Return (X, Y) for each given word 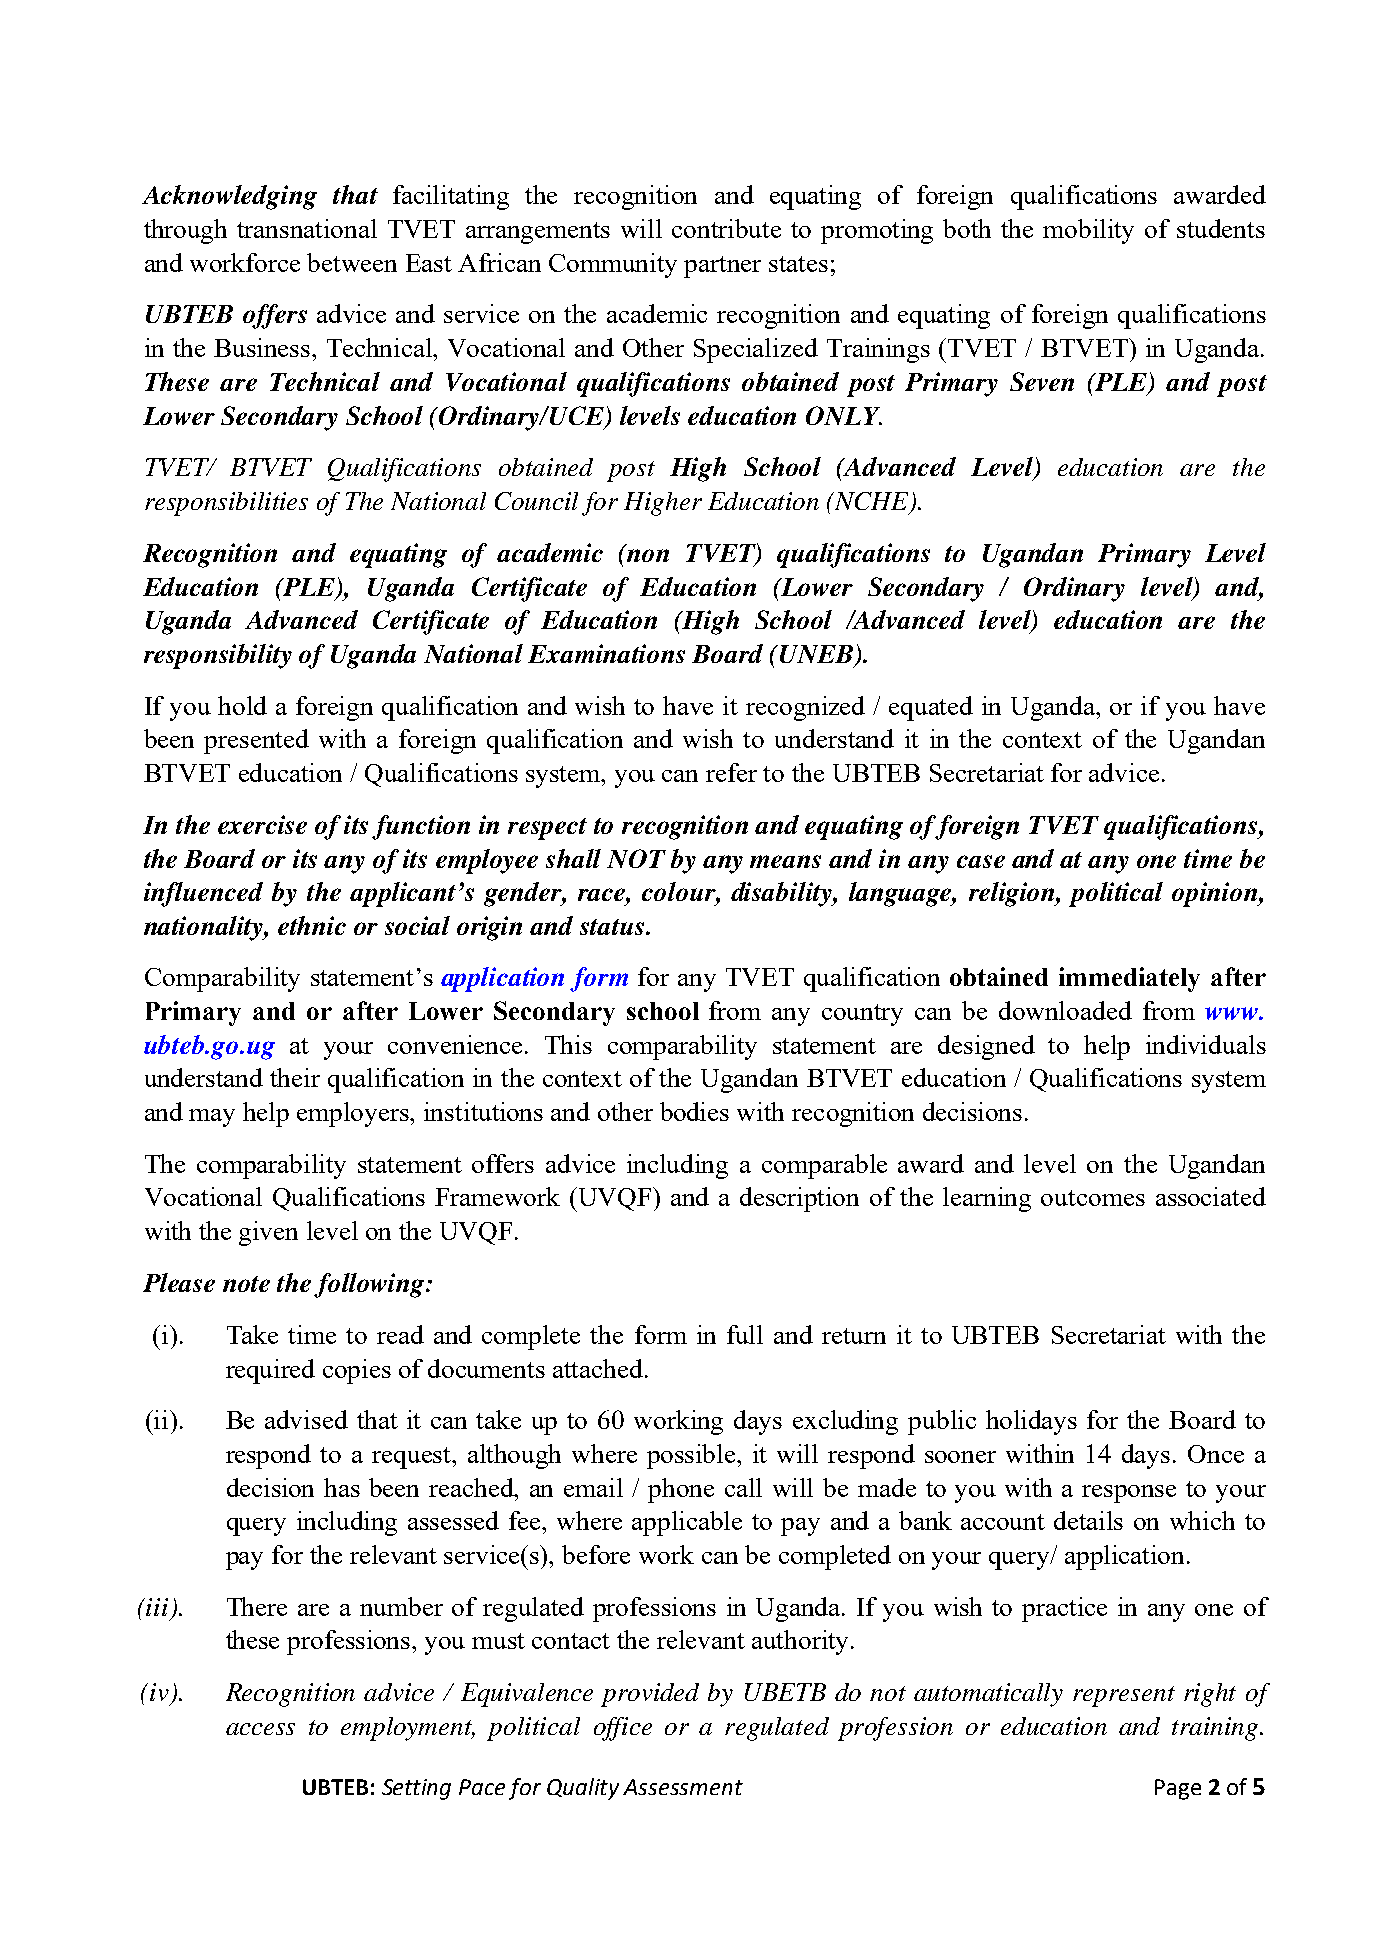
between (352, 262)
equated (931, 708)
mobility (1088, 231)
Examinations (606, 653)
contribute (726, 228)
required (270, 1371)
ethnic (312, 925)
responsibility (218, 656)
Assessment (683, 1787)
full (745, 1334)
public (942, 1422)
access (260, 1729)
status (613, 927)
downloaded (1065, 1010)
